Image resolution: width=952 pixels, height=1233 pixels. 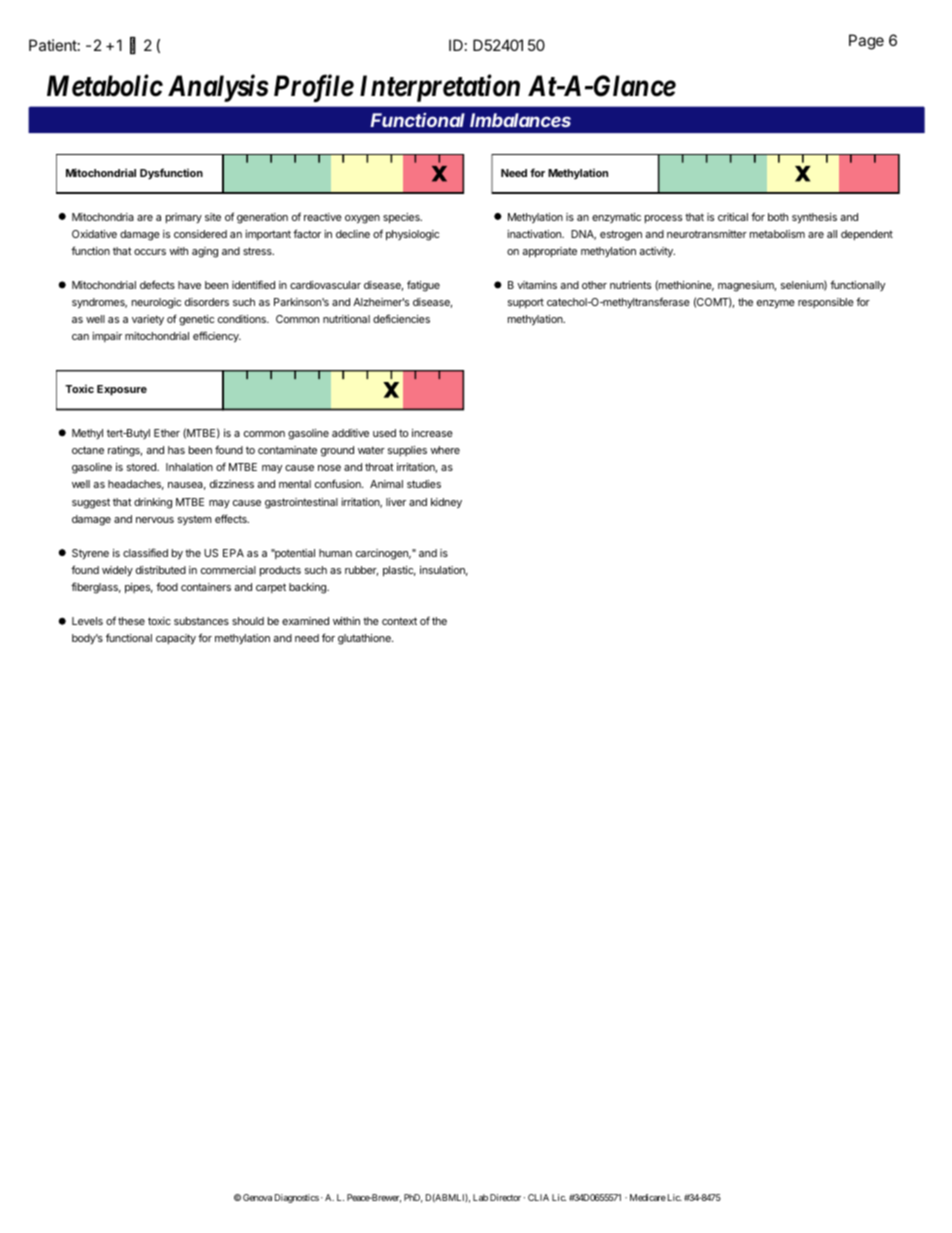 What do you see at coordinates (445, 450) in the page?
I see `where` at bounding box center [445, 450].
